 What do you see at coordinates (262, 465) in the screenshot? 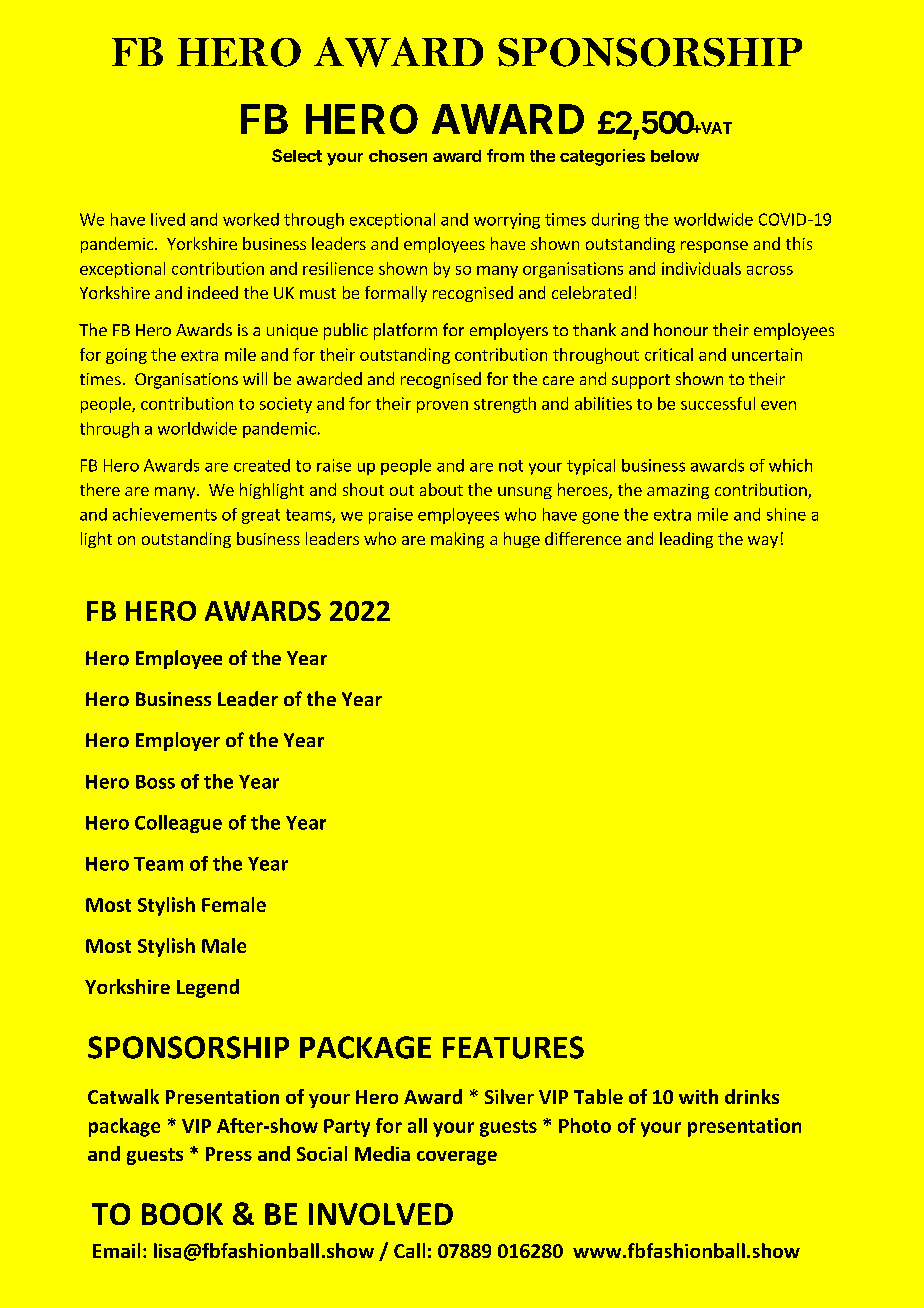
I see `created` at bounding box center [262, 465].
